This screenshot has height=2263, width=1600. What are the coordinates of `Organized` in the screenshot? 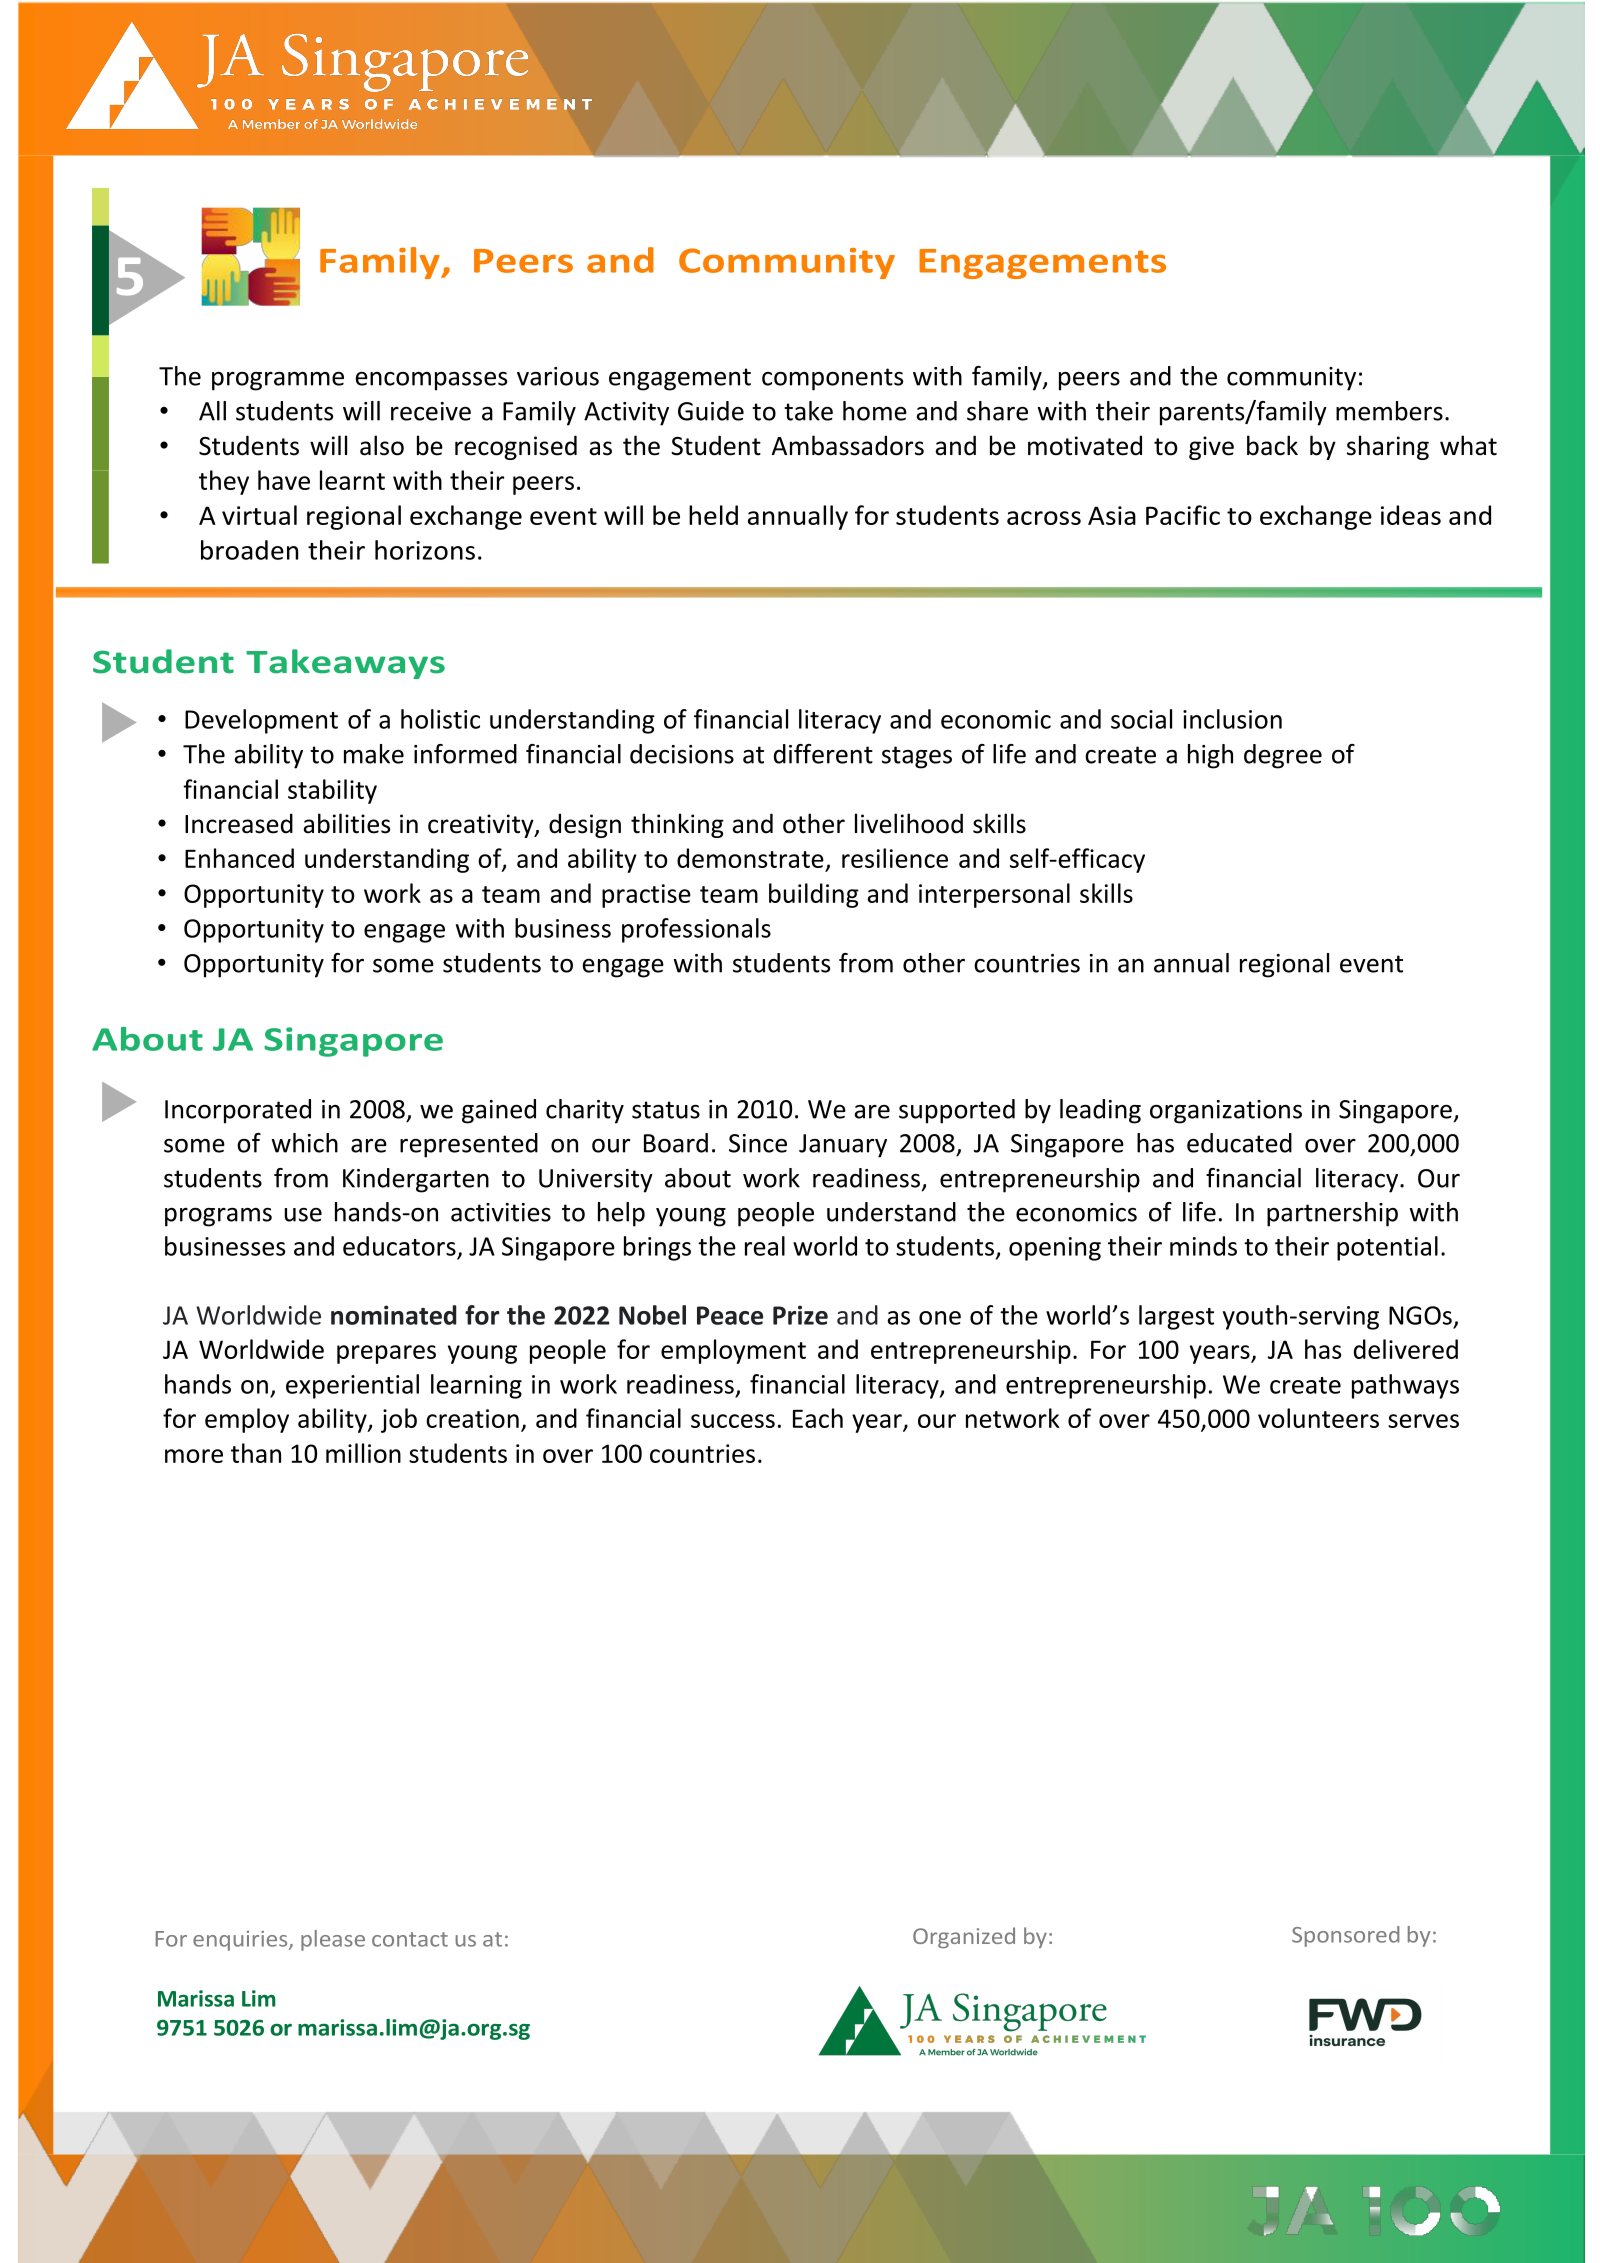 It's located at (964, 1937).
